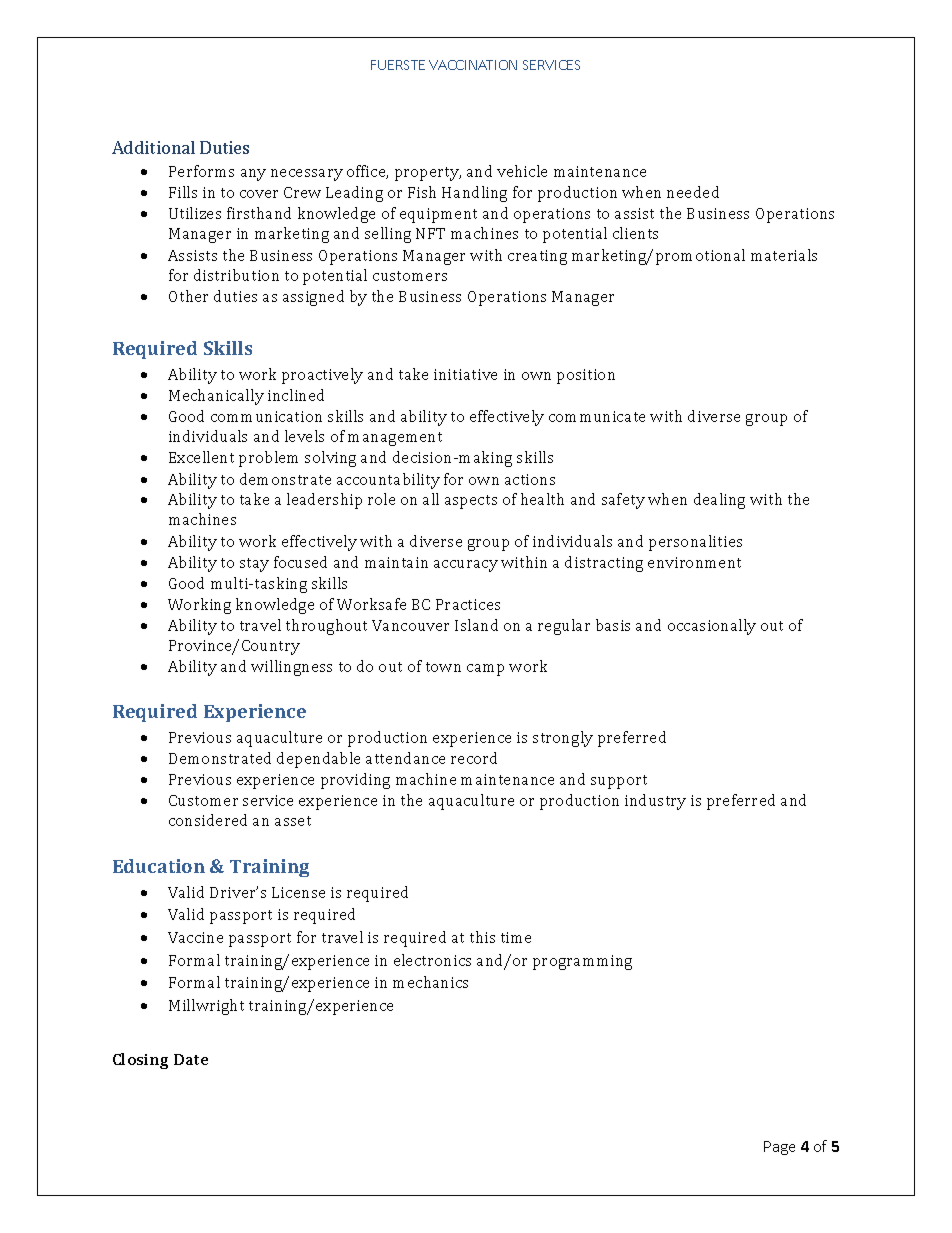 The width and height of the screenshot is (952, 1233). I want to click on needed, so click(693, 192).
